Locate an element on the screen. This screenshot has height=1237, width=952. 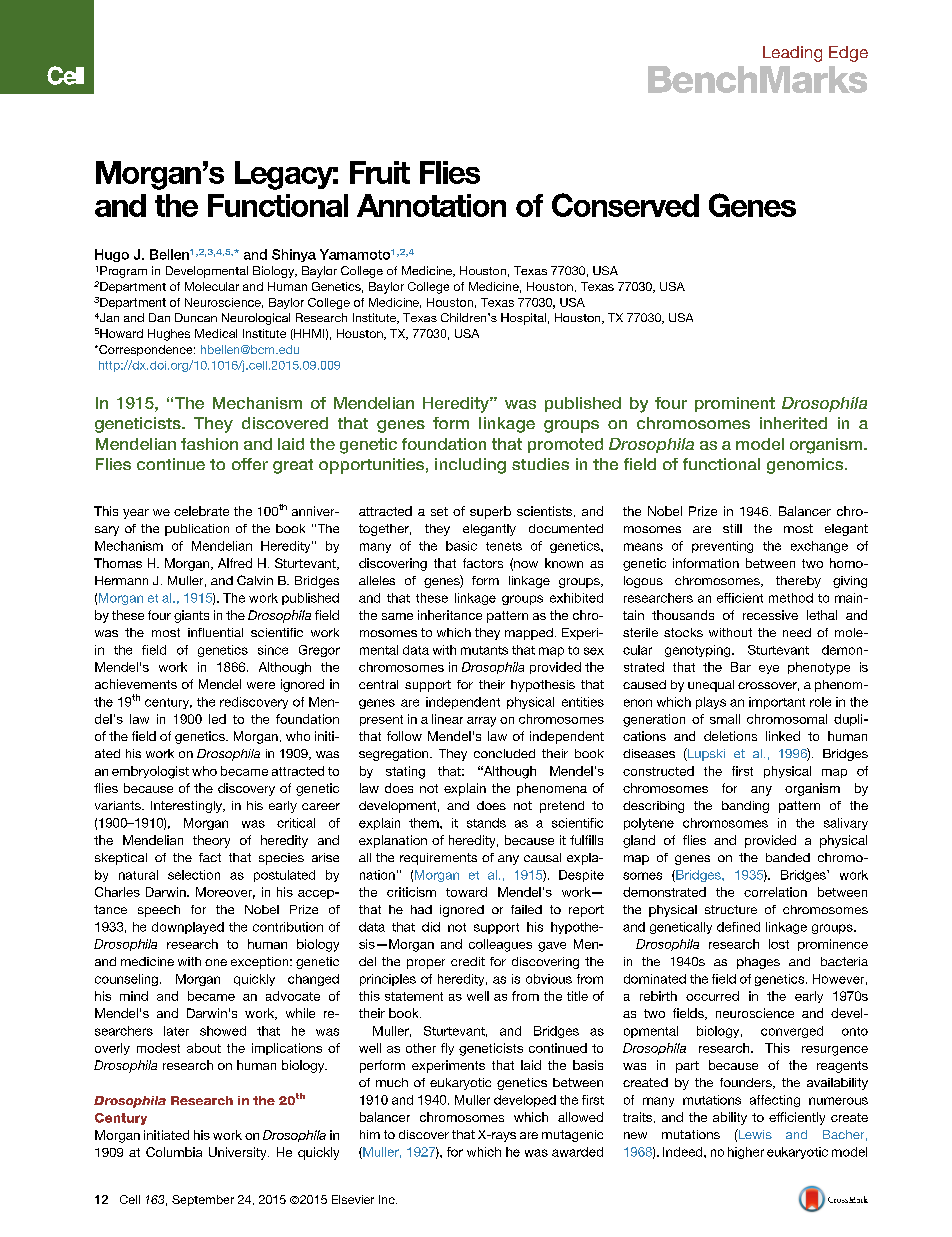
Fruit is located at coordinates (380, 172).
